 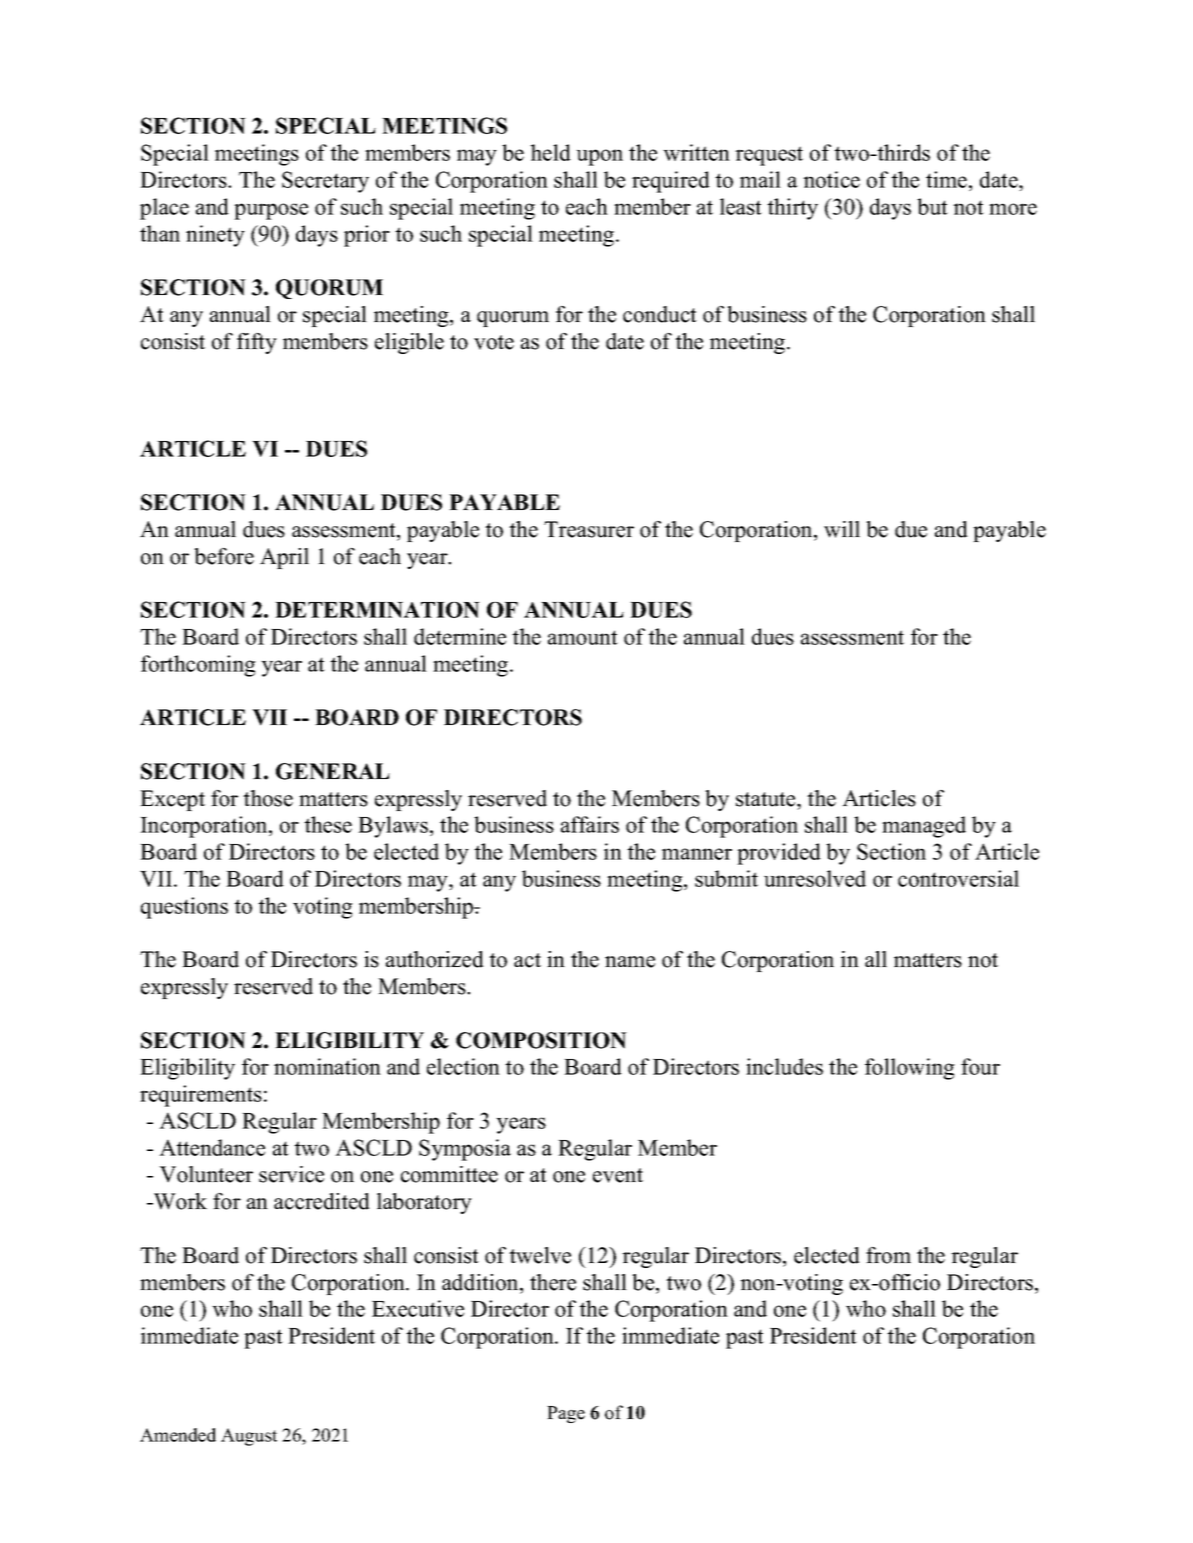 I want to click on purpose, so click(x=271, y=211).
